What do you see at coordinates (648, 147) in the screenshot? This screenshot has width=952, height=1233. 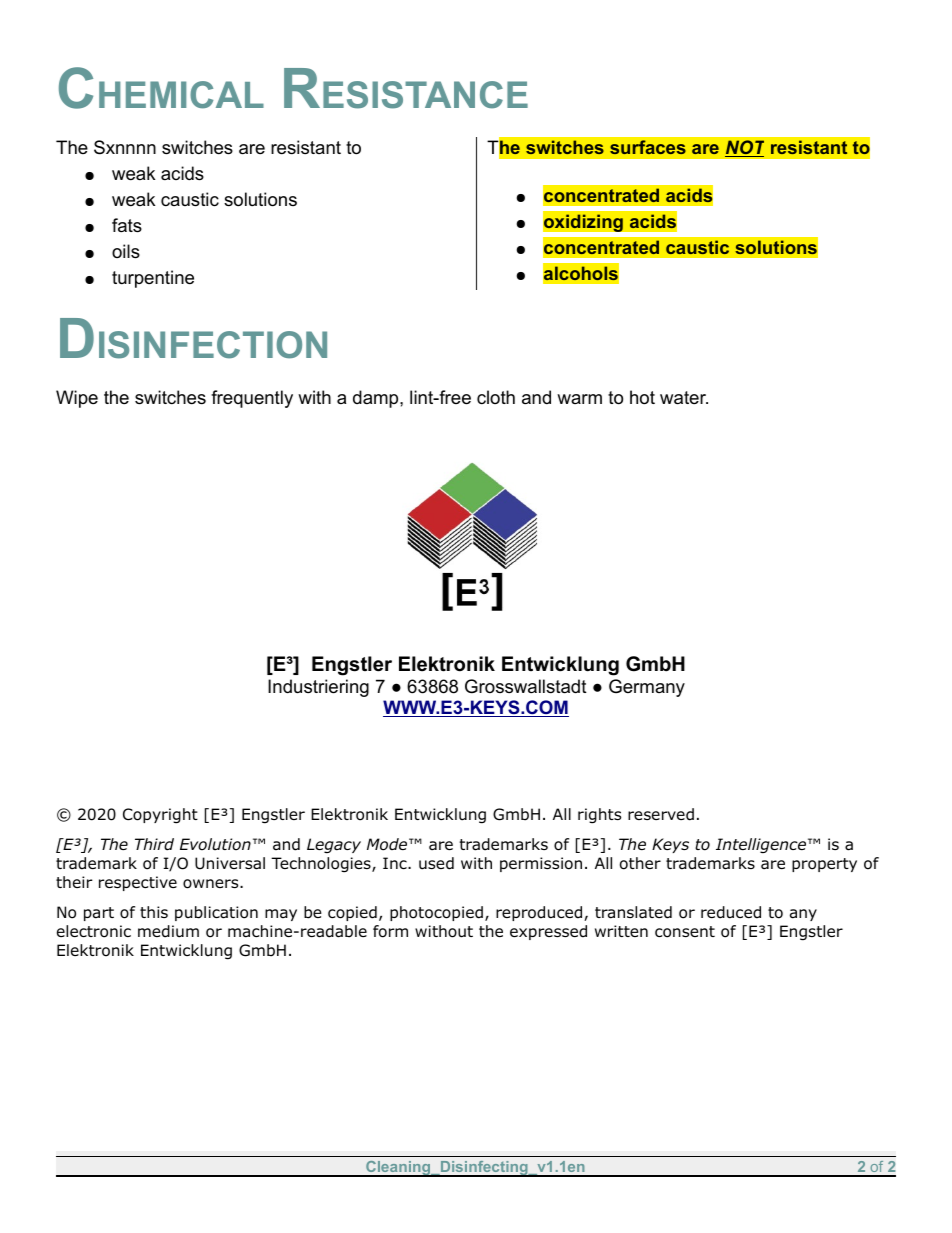 I see `surfaces` at bounding box center [648, 147].
